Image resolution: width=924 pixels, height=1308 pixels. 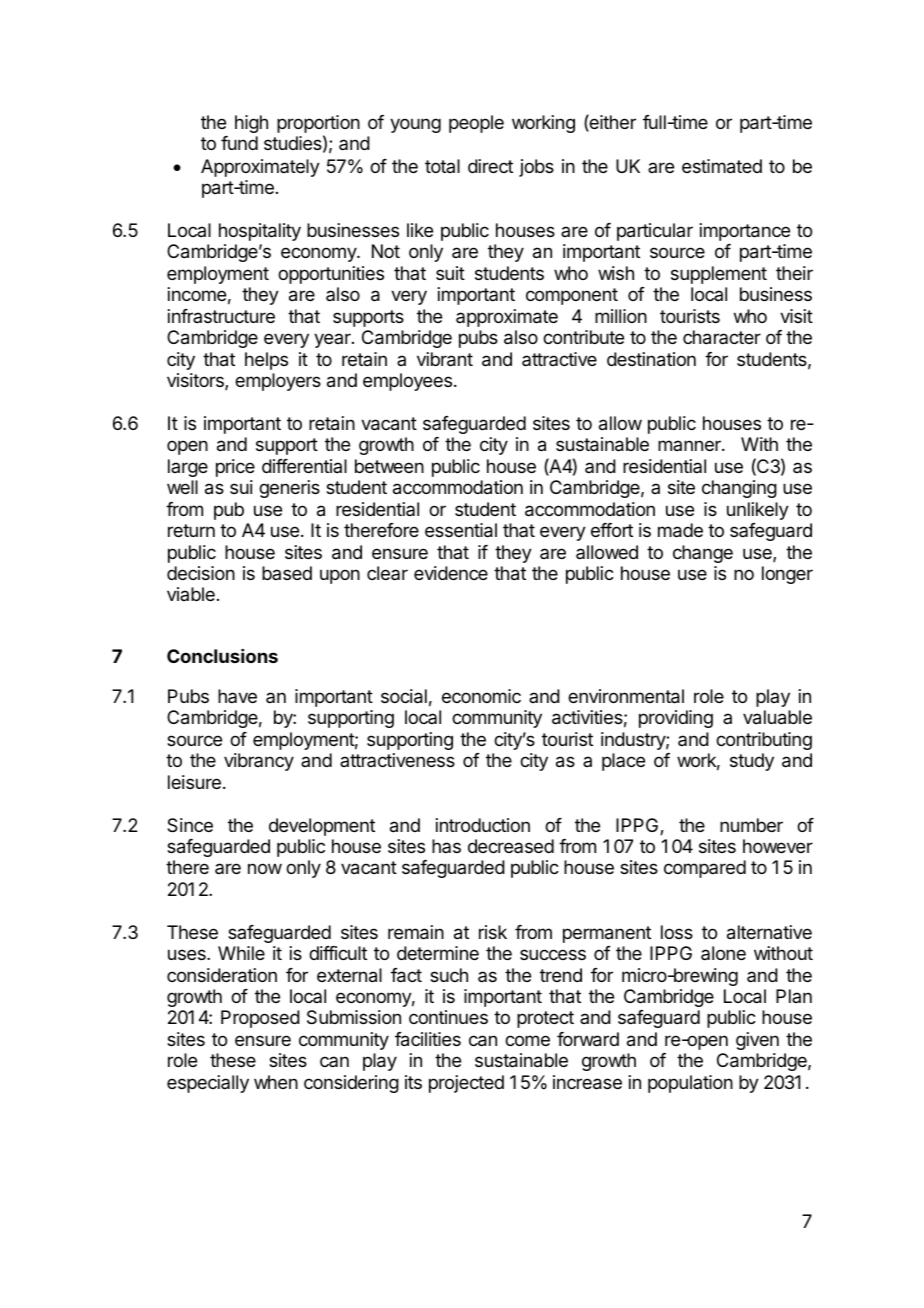 What do you see at coordinates (239, 143) in the screenshot?
I see `fund` at bounding box center [239, 143].
